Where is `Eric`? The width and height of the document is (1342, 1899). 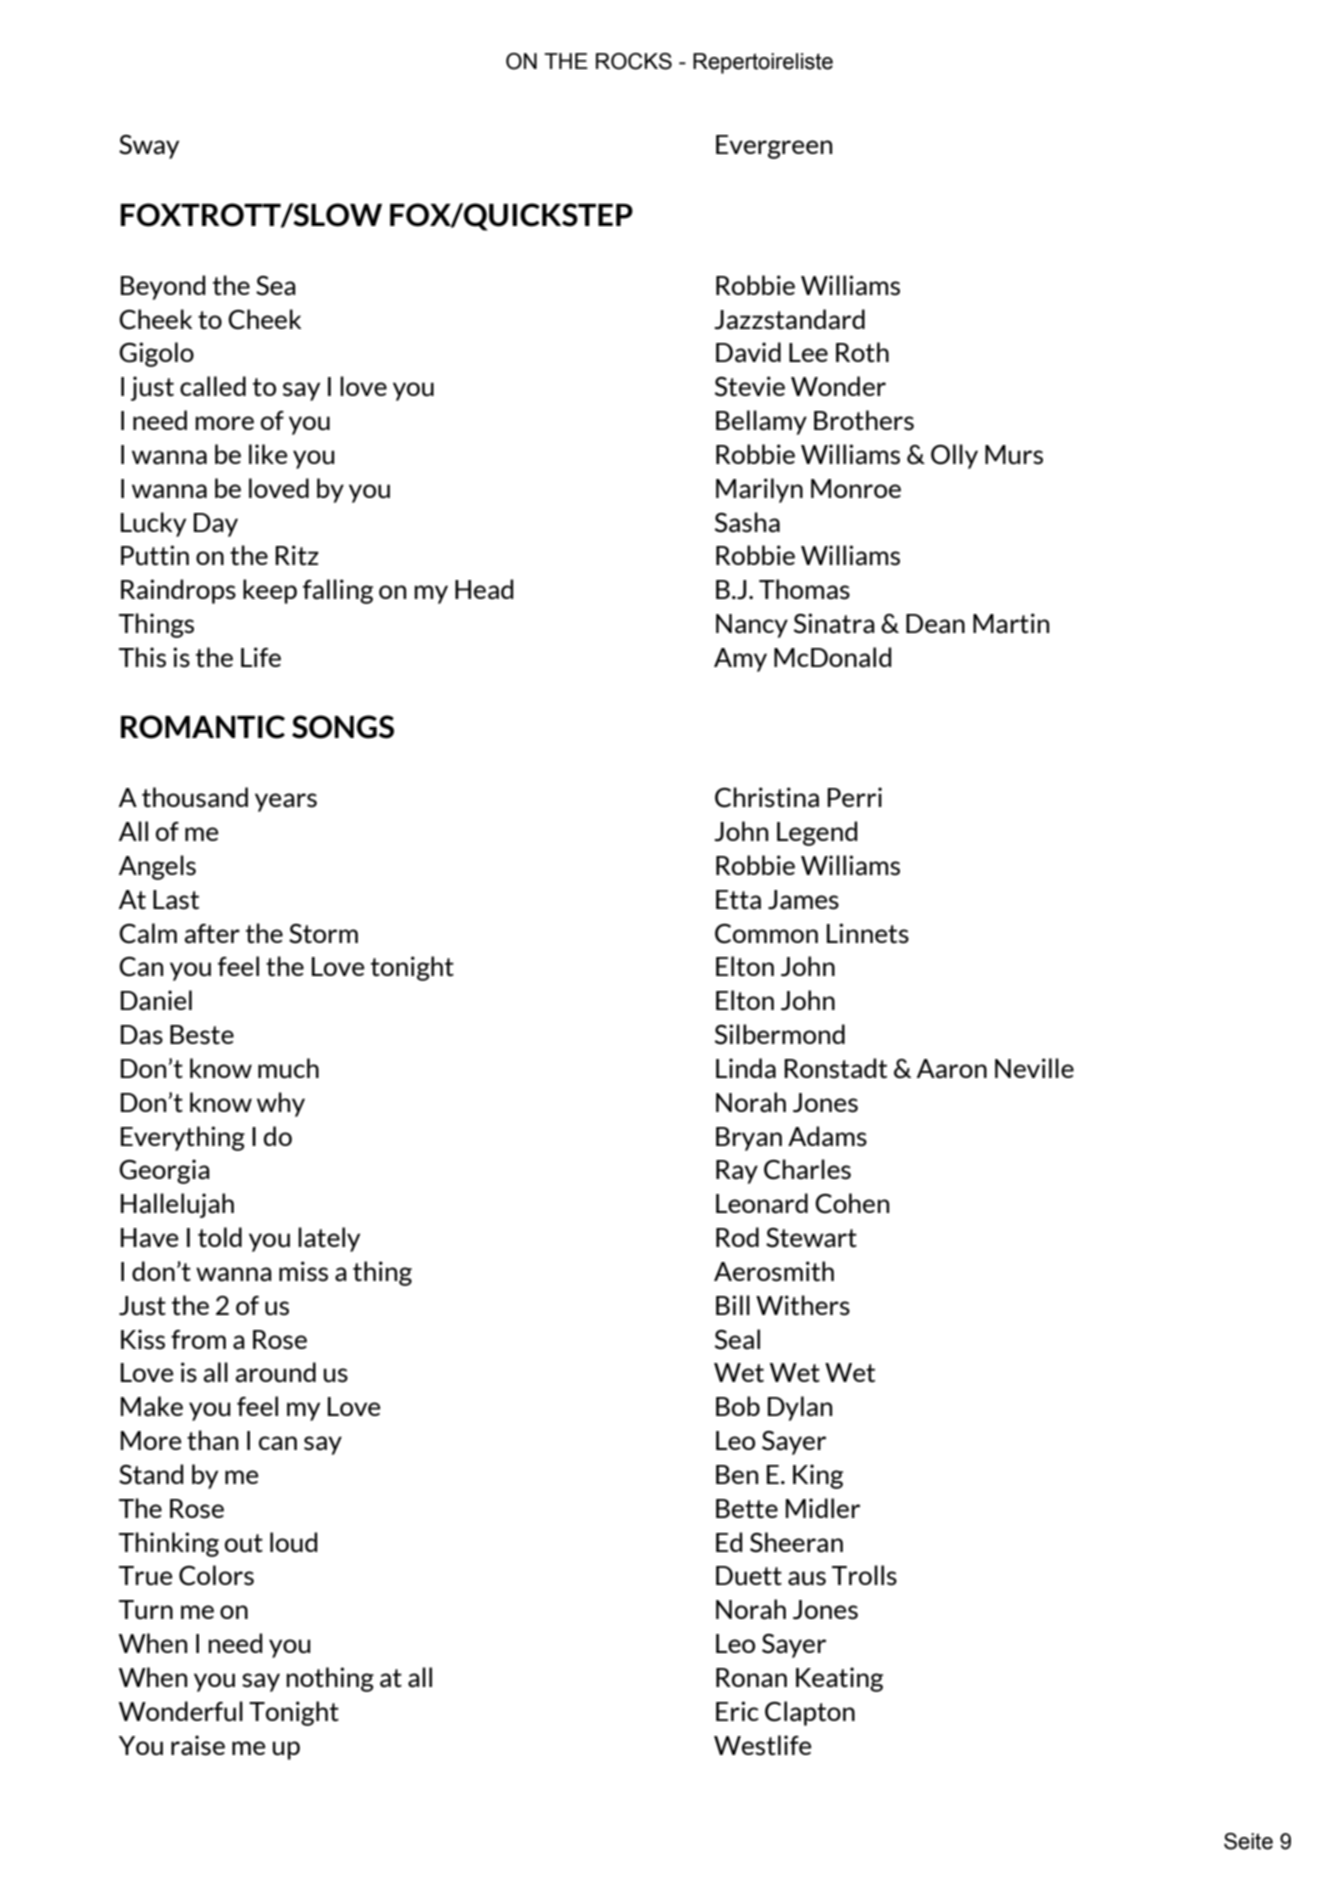
Eric is located at coordinates (737, 1711).
